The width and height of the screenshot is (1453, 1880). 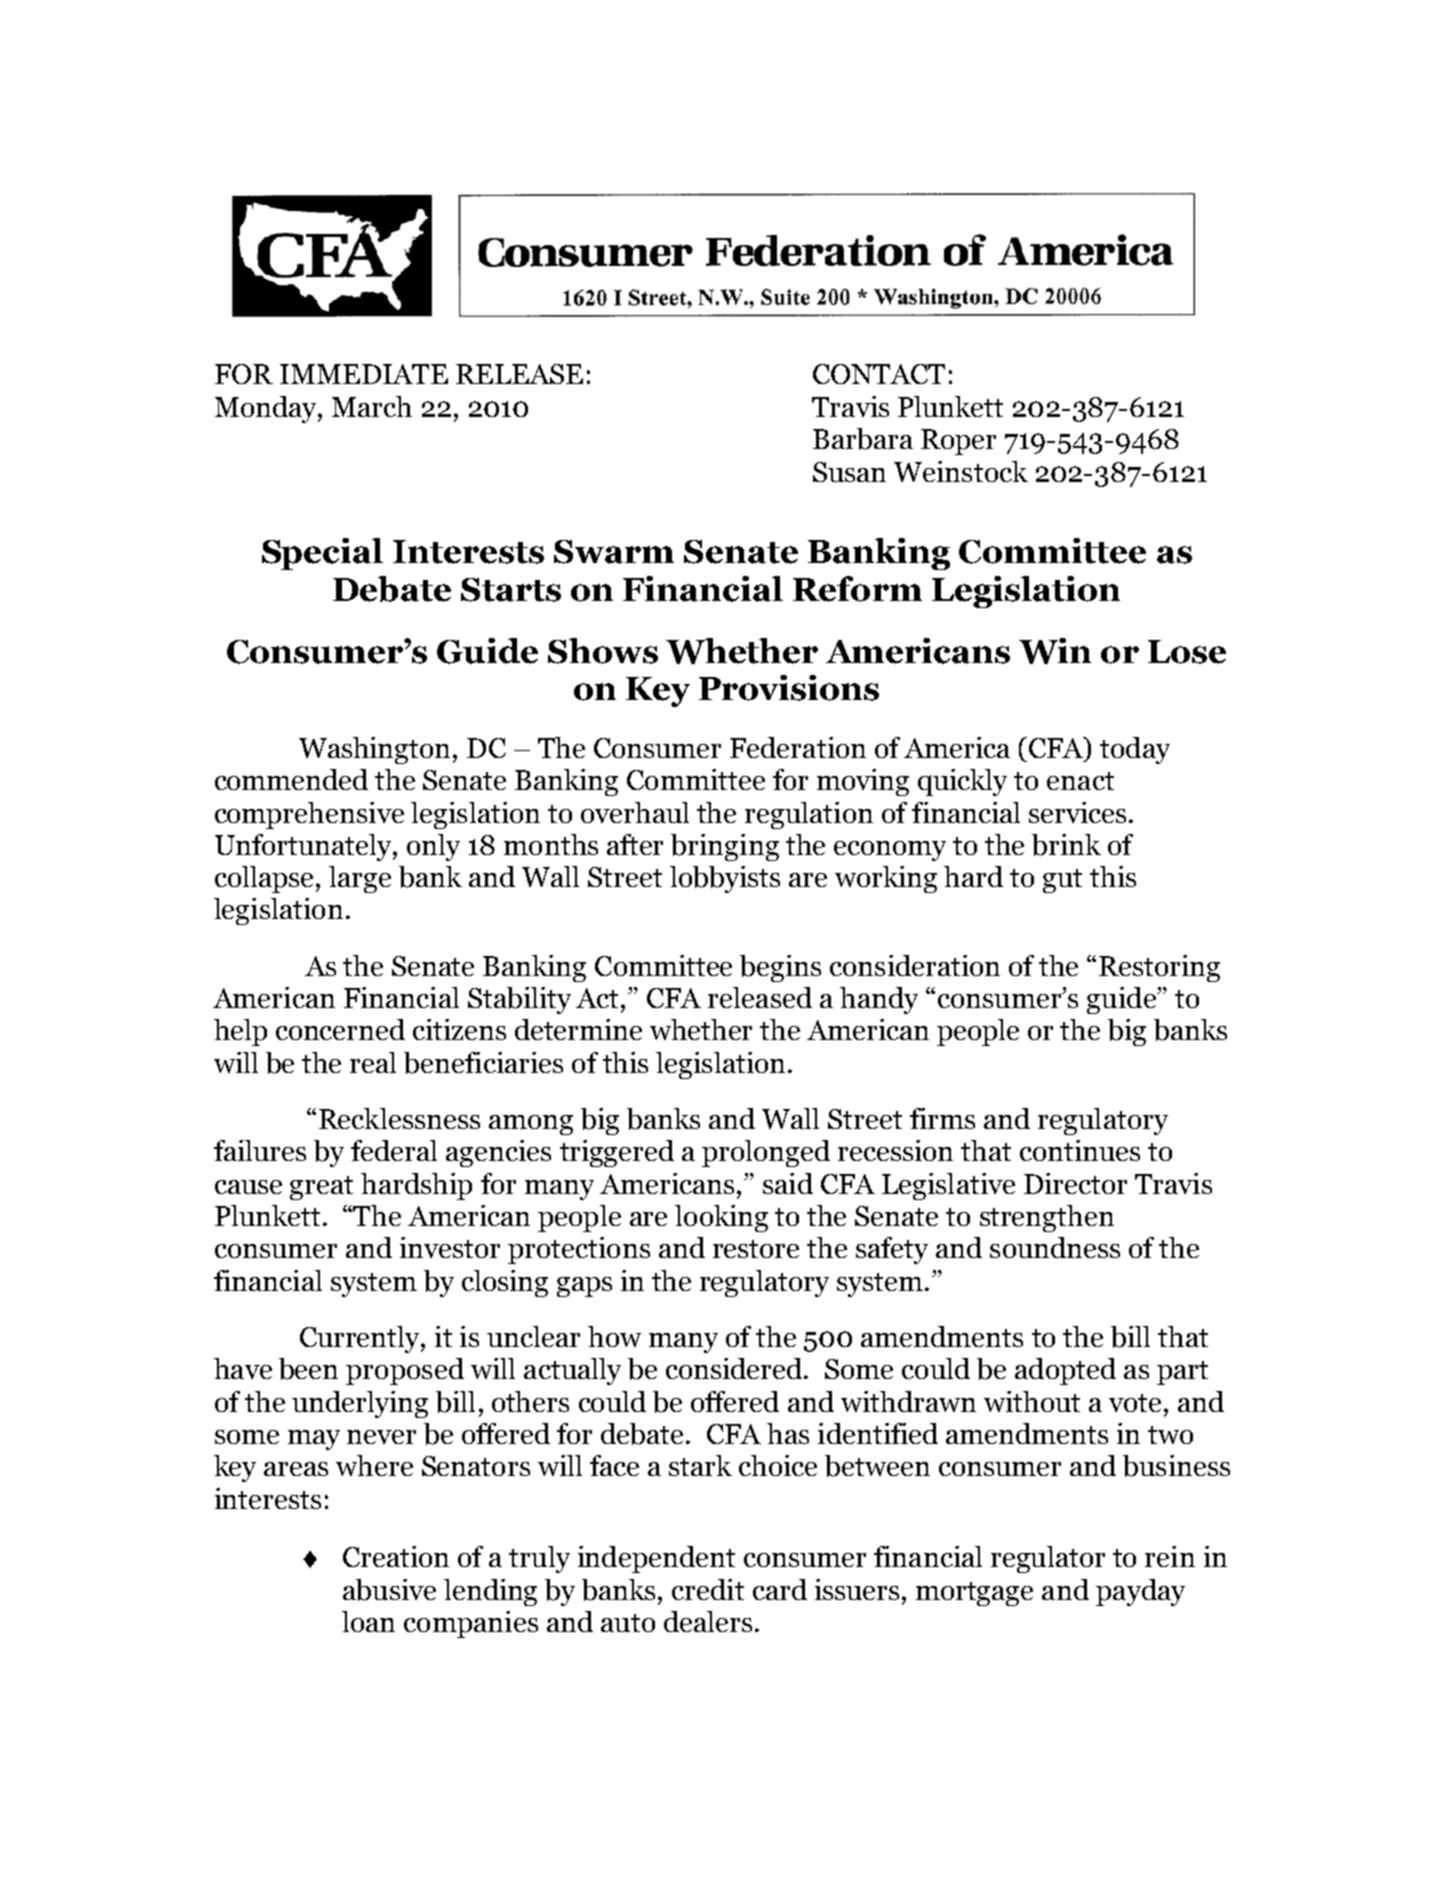 What do you see at coordinates (340, 1029) in the screenshot?
I see `concerned` at bounding box center [340, 1029].
